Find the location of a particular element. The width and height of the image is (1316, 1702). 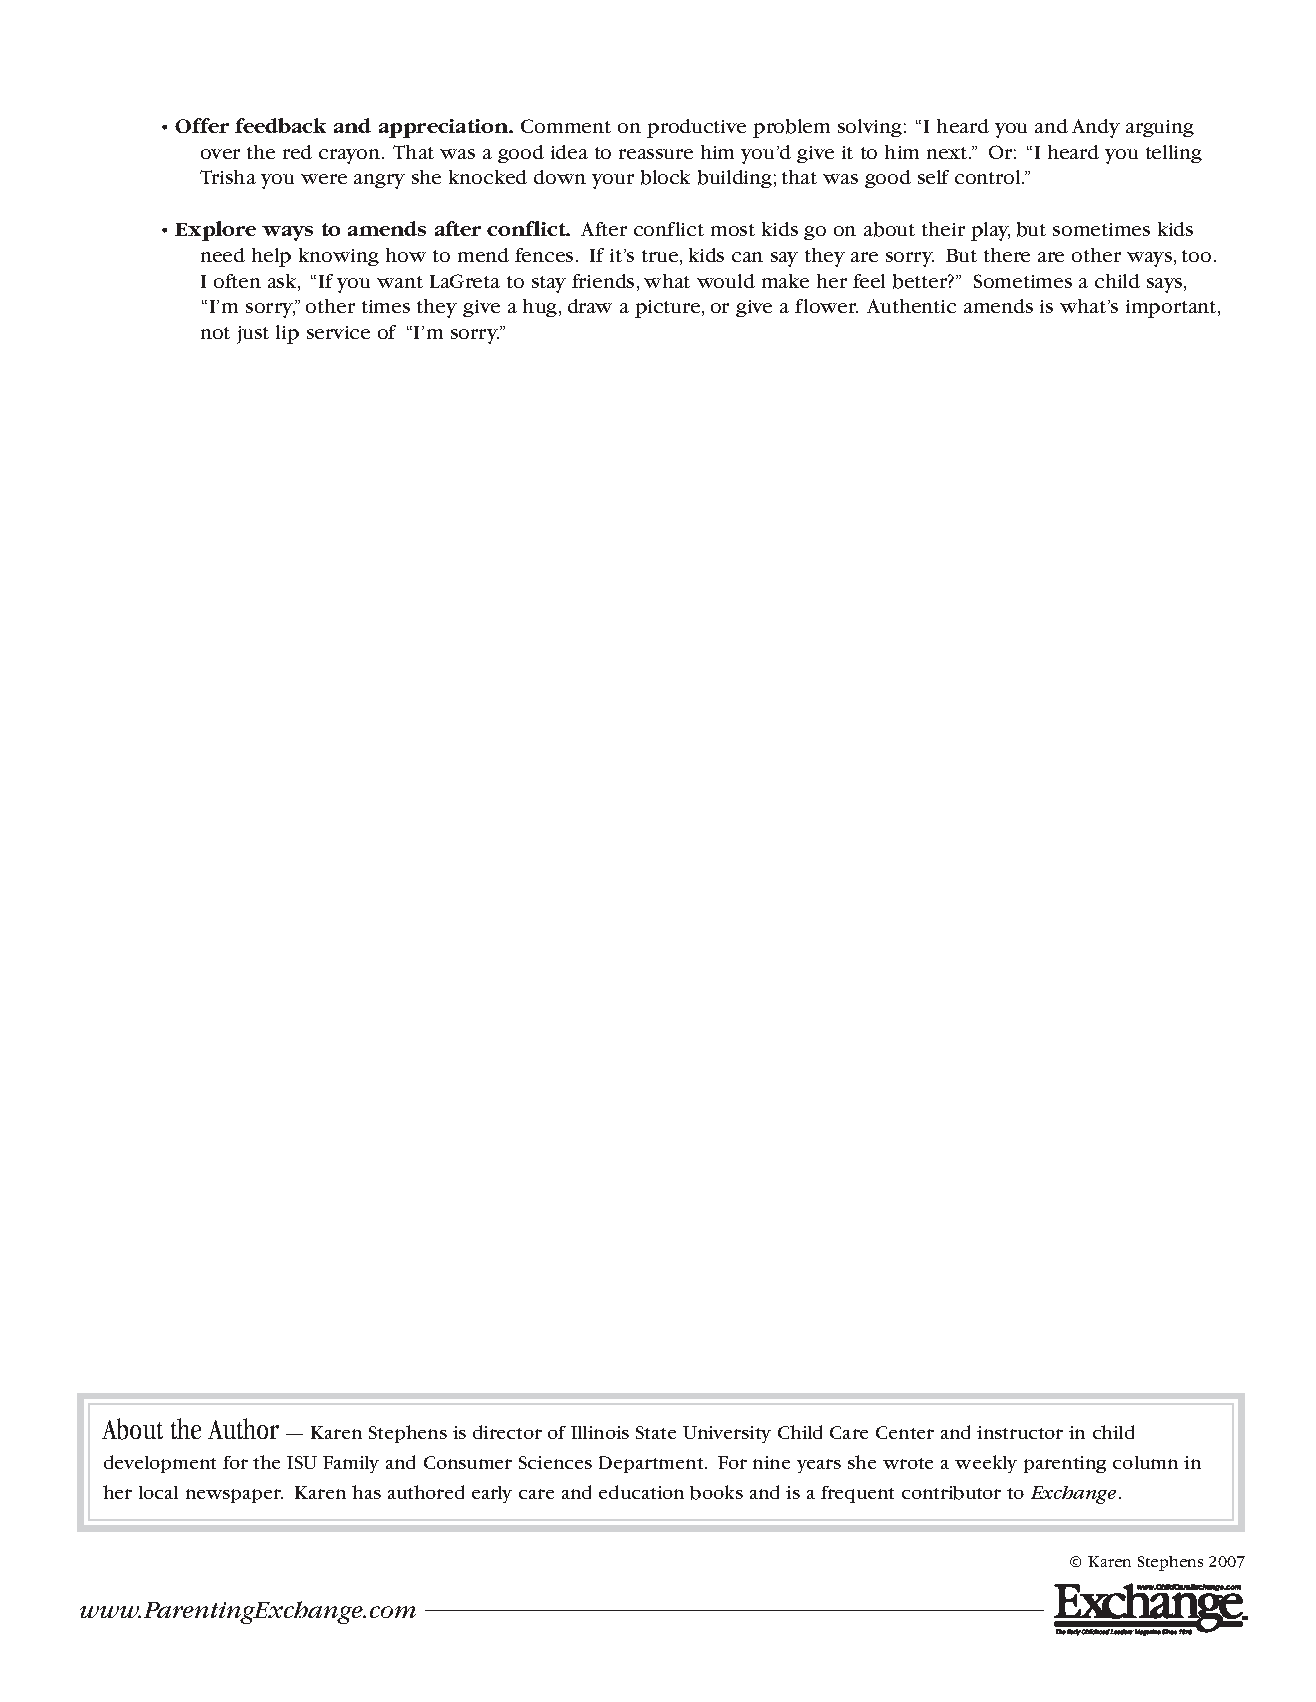

ISU is located at coordinates (302, 1462).
